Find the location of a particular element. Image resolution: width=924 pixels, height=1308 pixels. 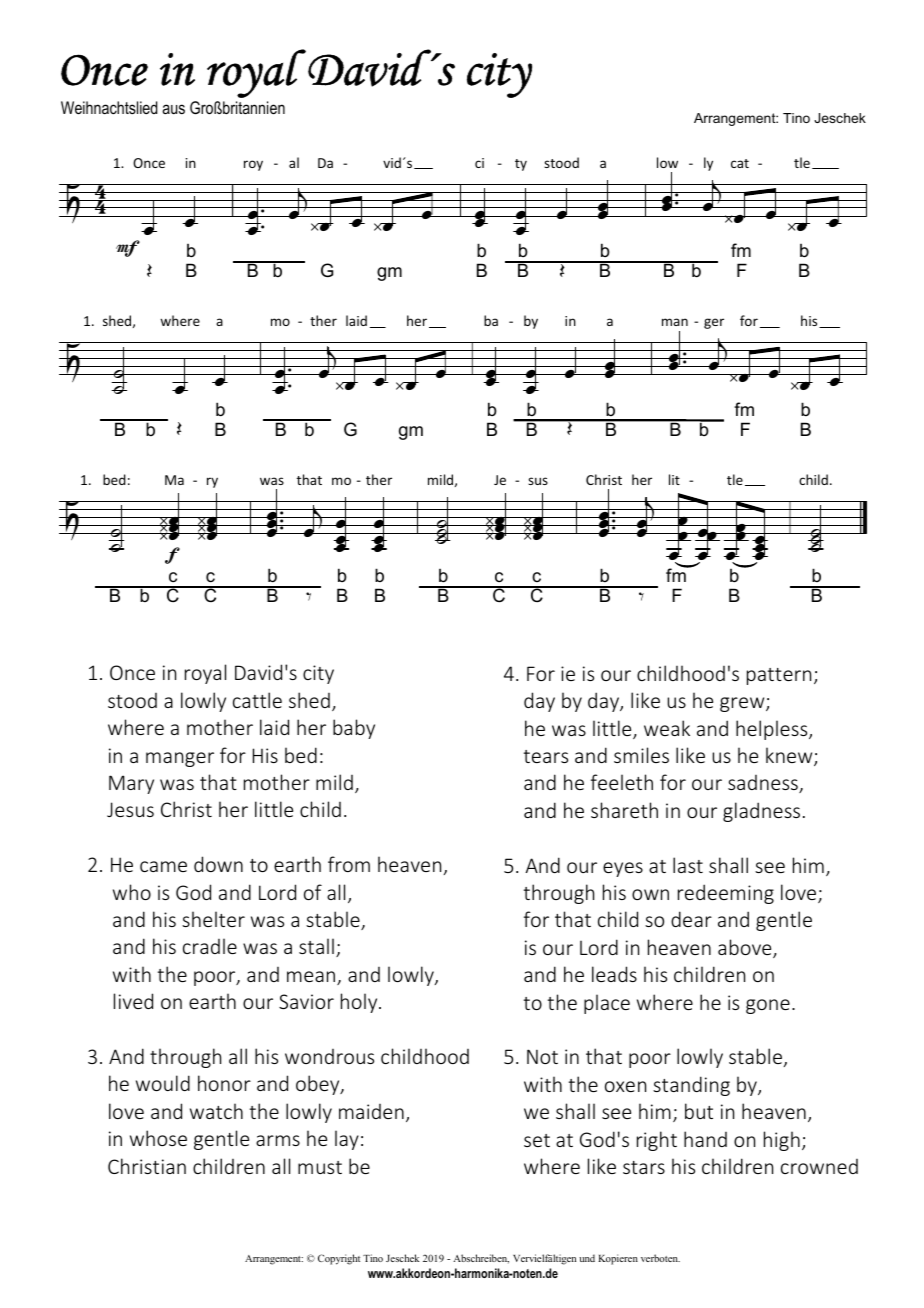

tears is located at coordinates (546, 756).
